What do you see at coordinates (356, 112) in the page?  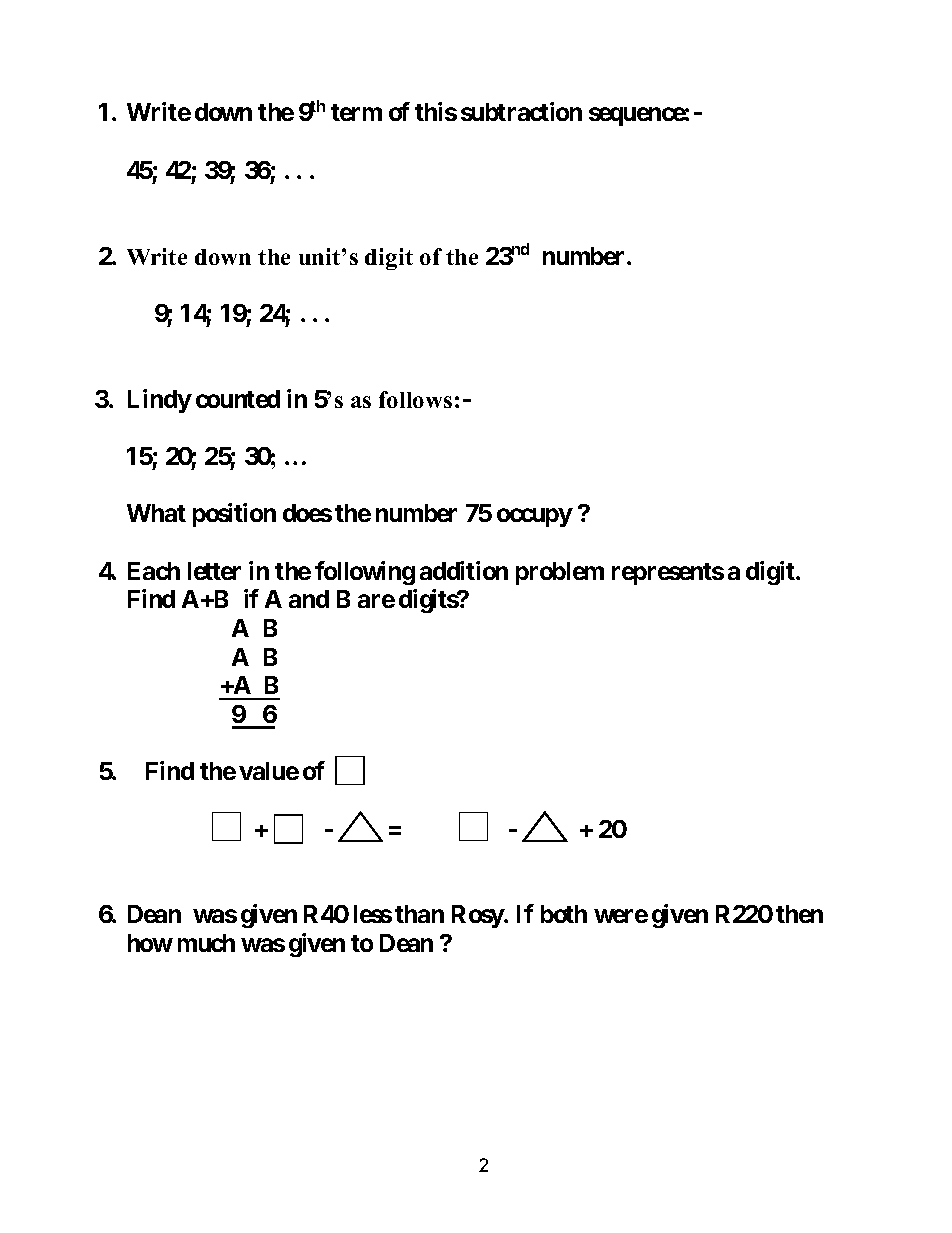 I see `term` at bounding box center [356, 112].
